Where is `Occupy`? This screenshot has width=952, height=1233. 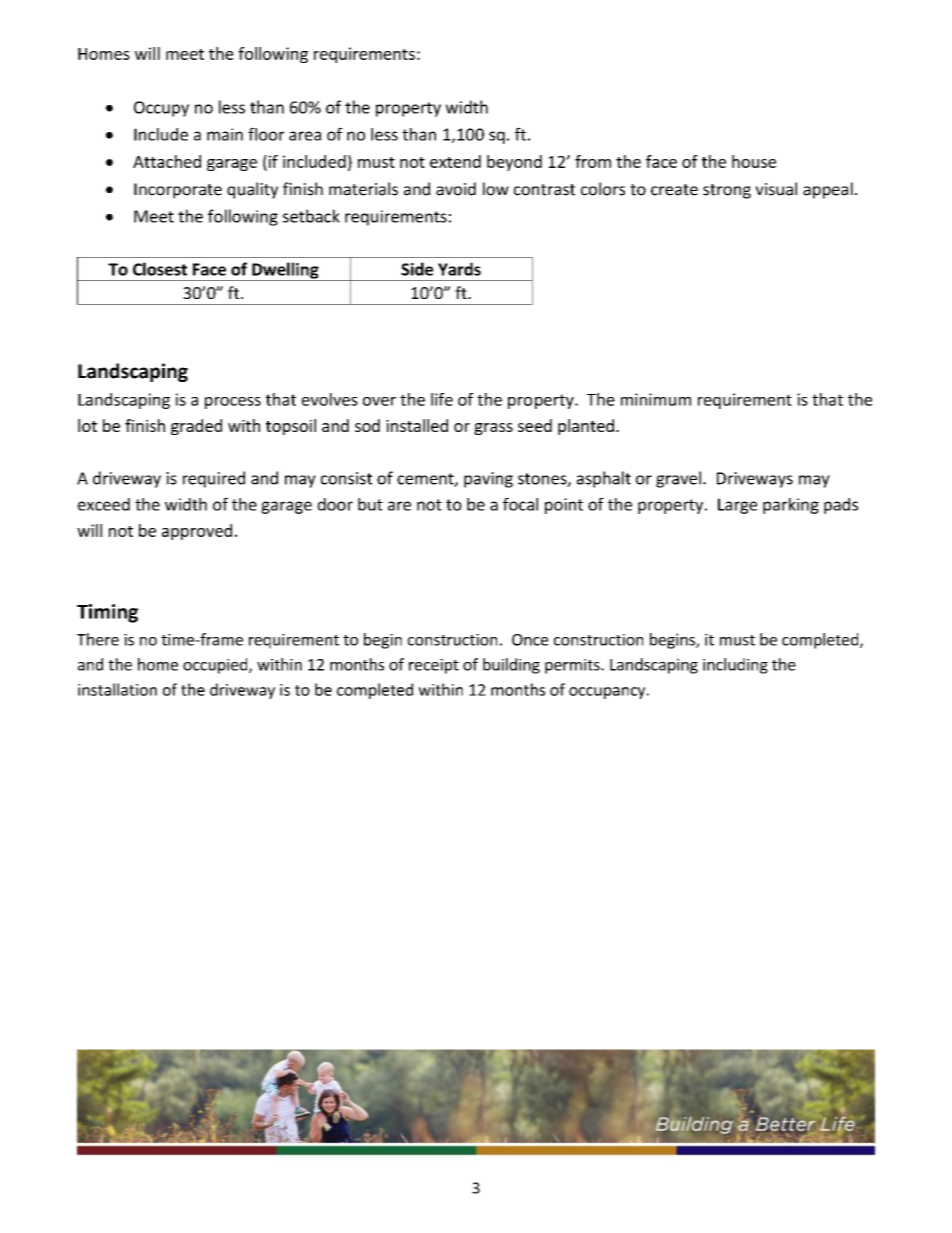
Occupy is located at coordinates (161, 109).
